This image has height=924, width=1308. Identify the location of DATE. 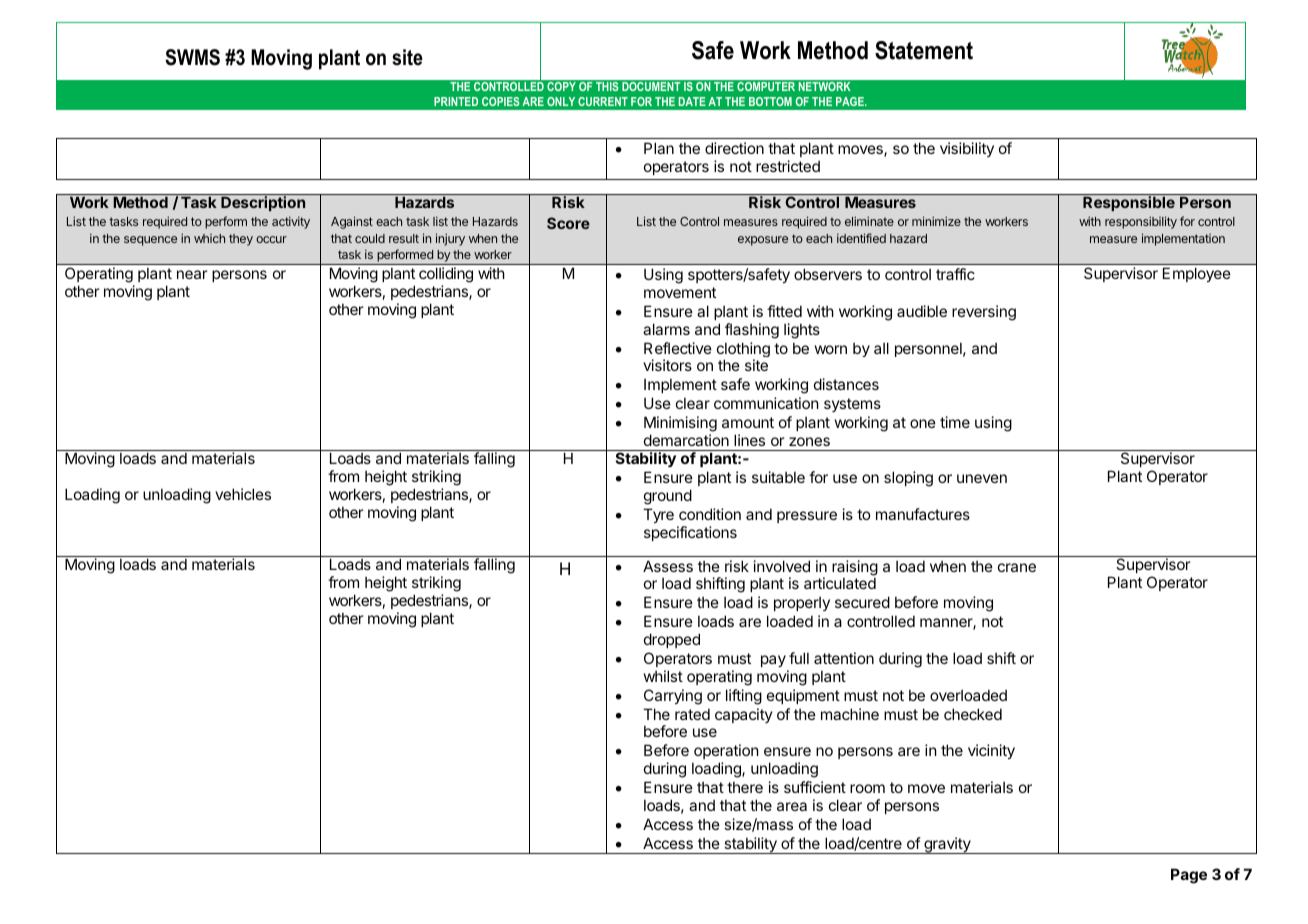
(692, 101).
